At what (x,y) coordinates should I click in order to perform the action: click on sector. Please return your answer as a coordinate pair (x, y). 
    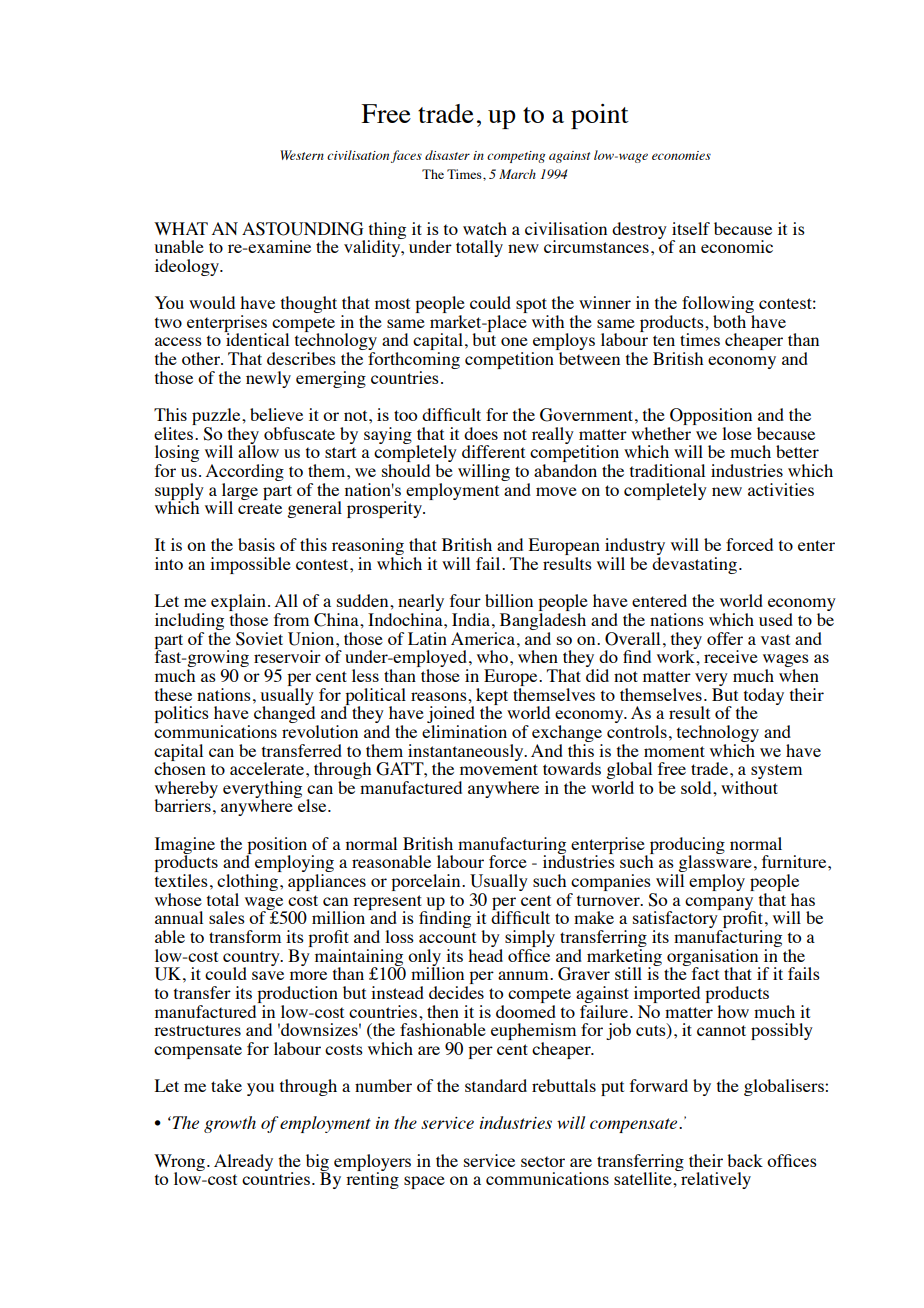
    Looking at the image, I should click on (543, 1161).
